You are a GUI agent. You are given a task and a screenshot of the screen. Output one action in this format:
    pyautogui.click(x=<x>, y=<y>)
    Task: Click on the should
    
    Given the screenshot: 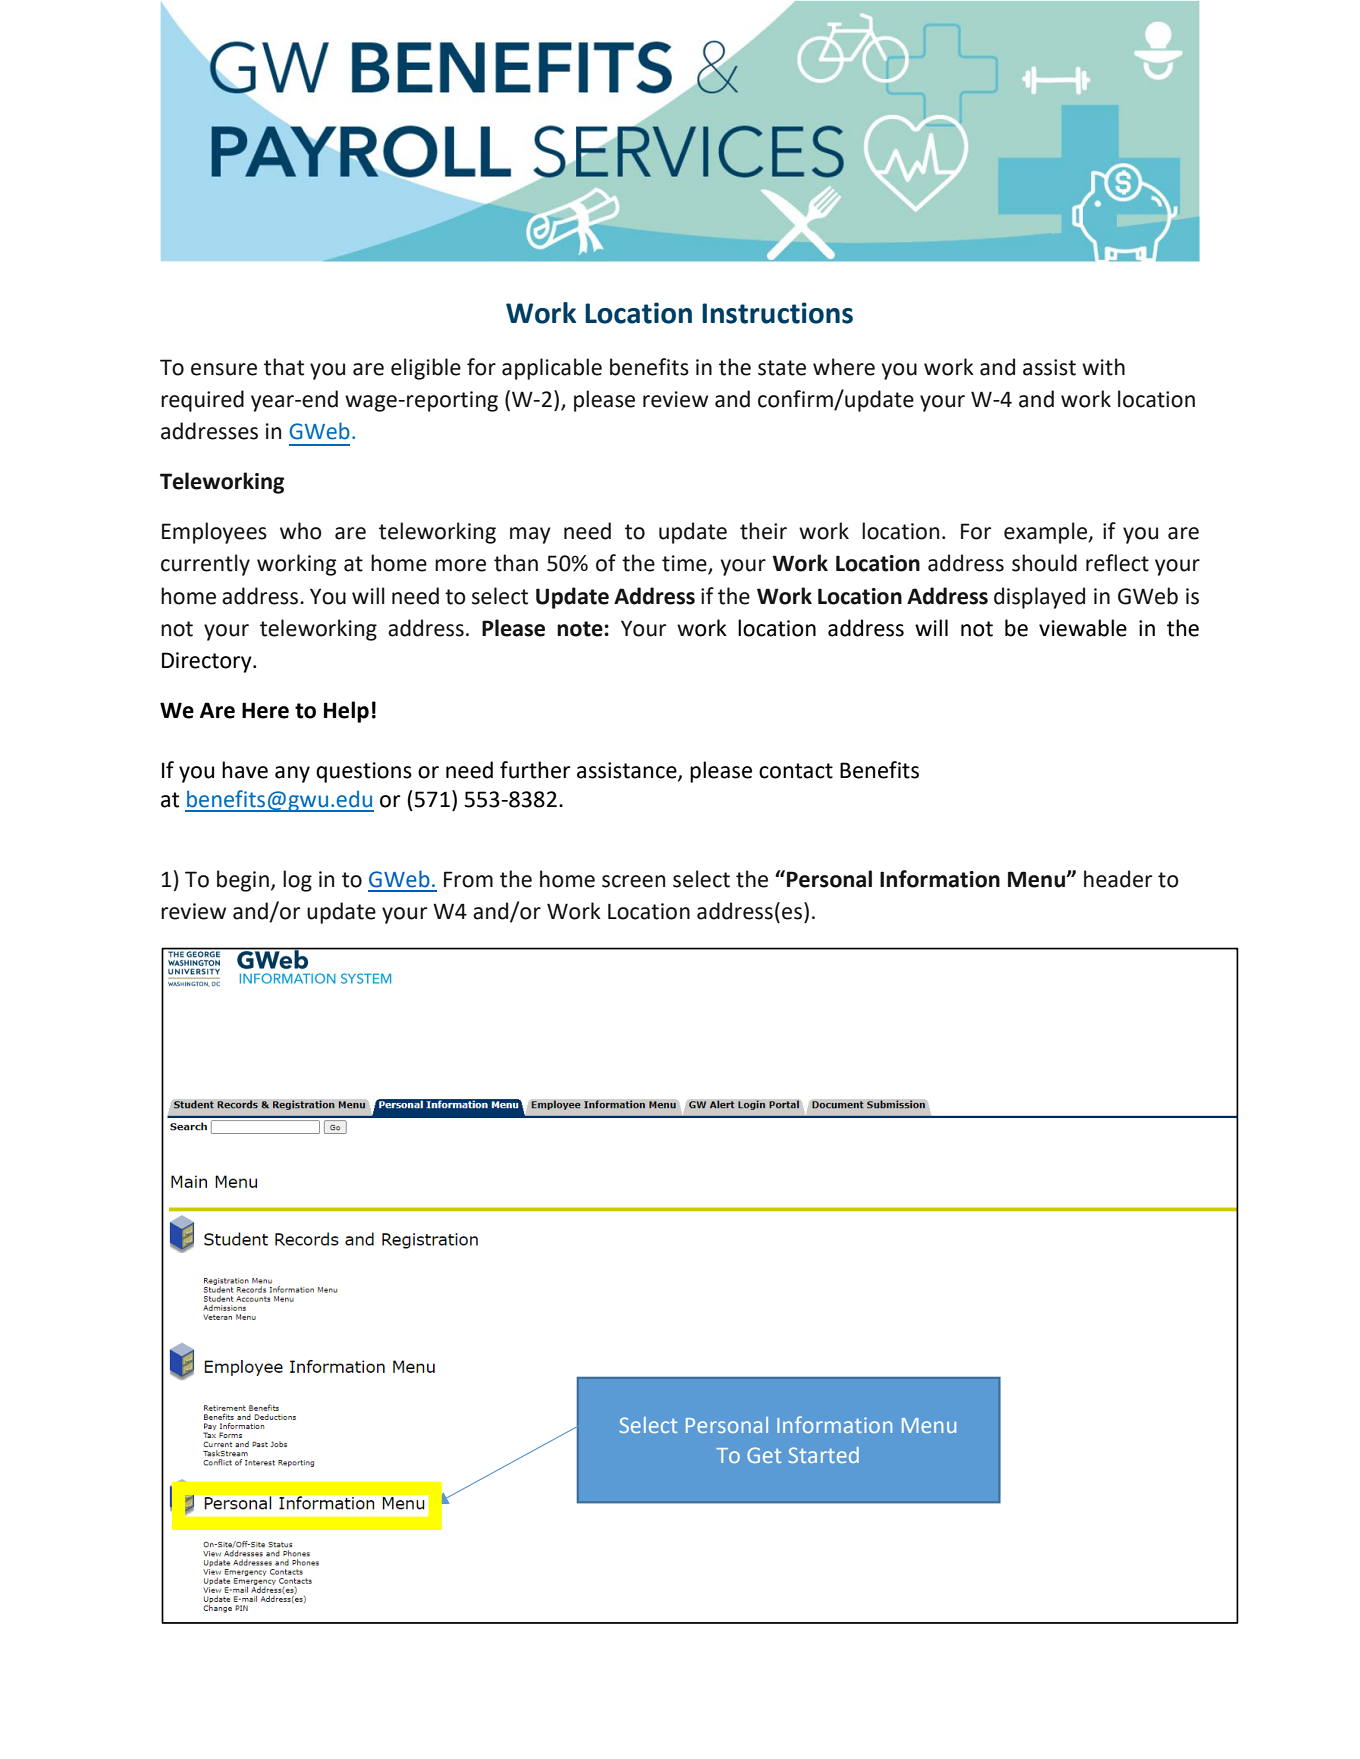 What is the action you would take?
    pyautogui.click(x=1044, y=563)
